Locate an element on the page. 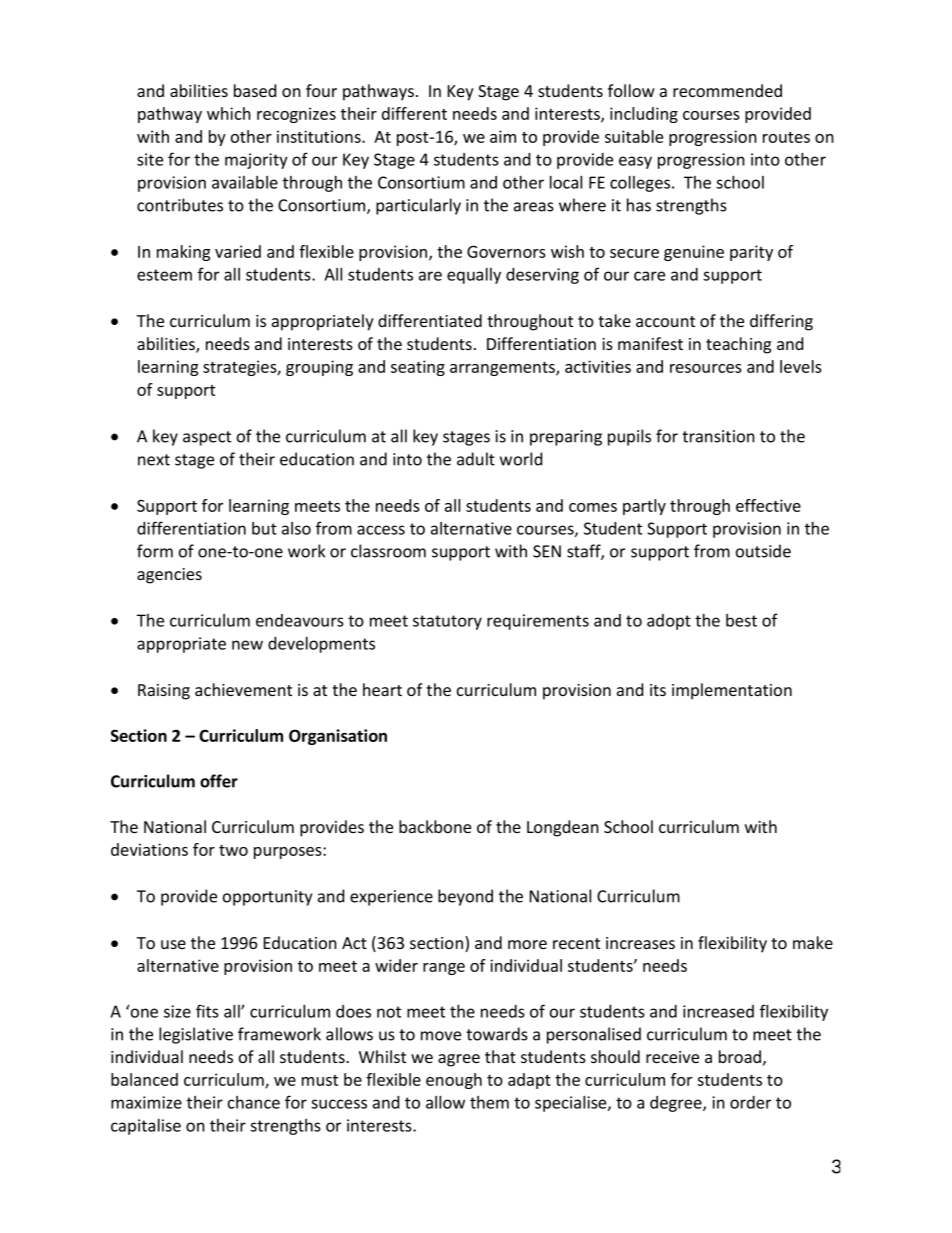  offer is located at coordinates (219, 781).
